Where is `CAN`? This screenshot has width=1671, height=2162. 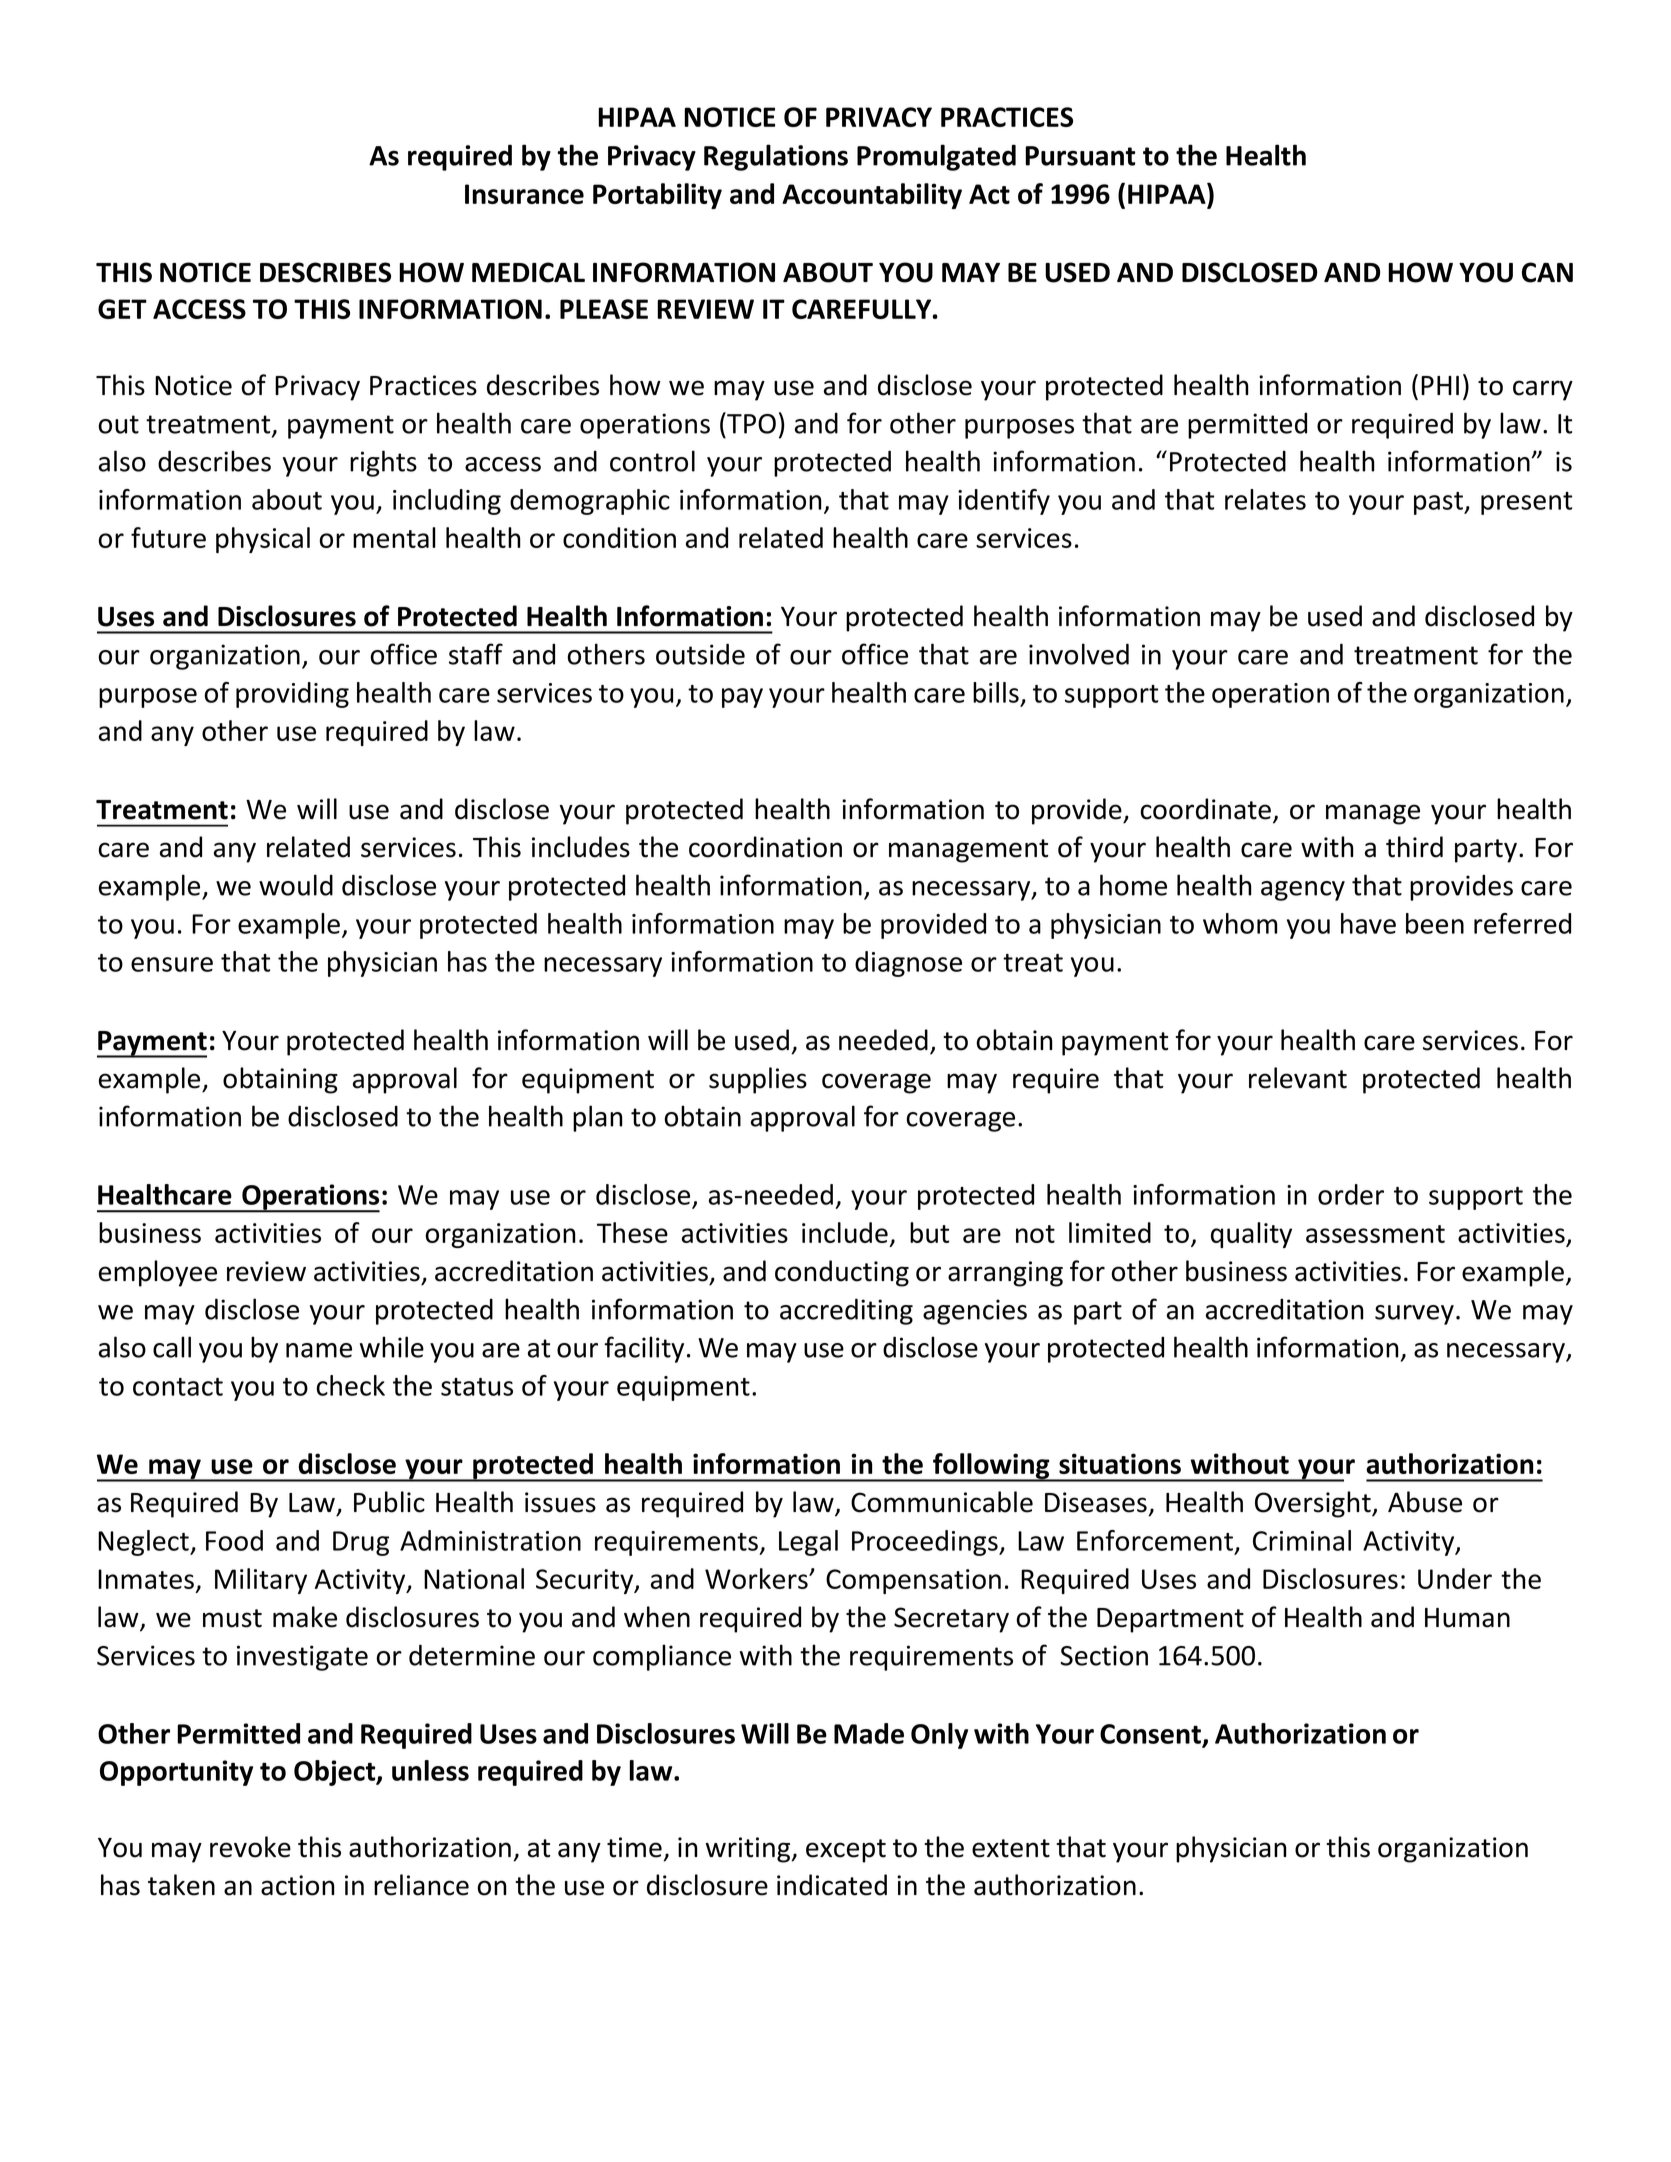 CAN is located at coordinates (1547, 272).
